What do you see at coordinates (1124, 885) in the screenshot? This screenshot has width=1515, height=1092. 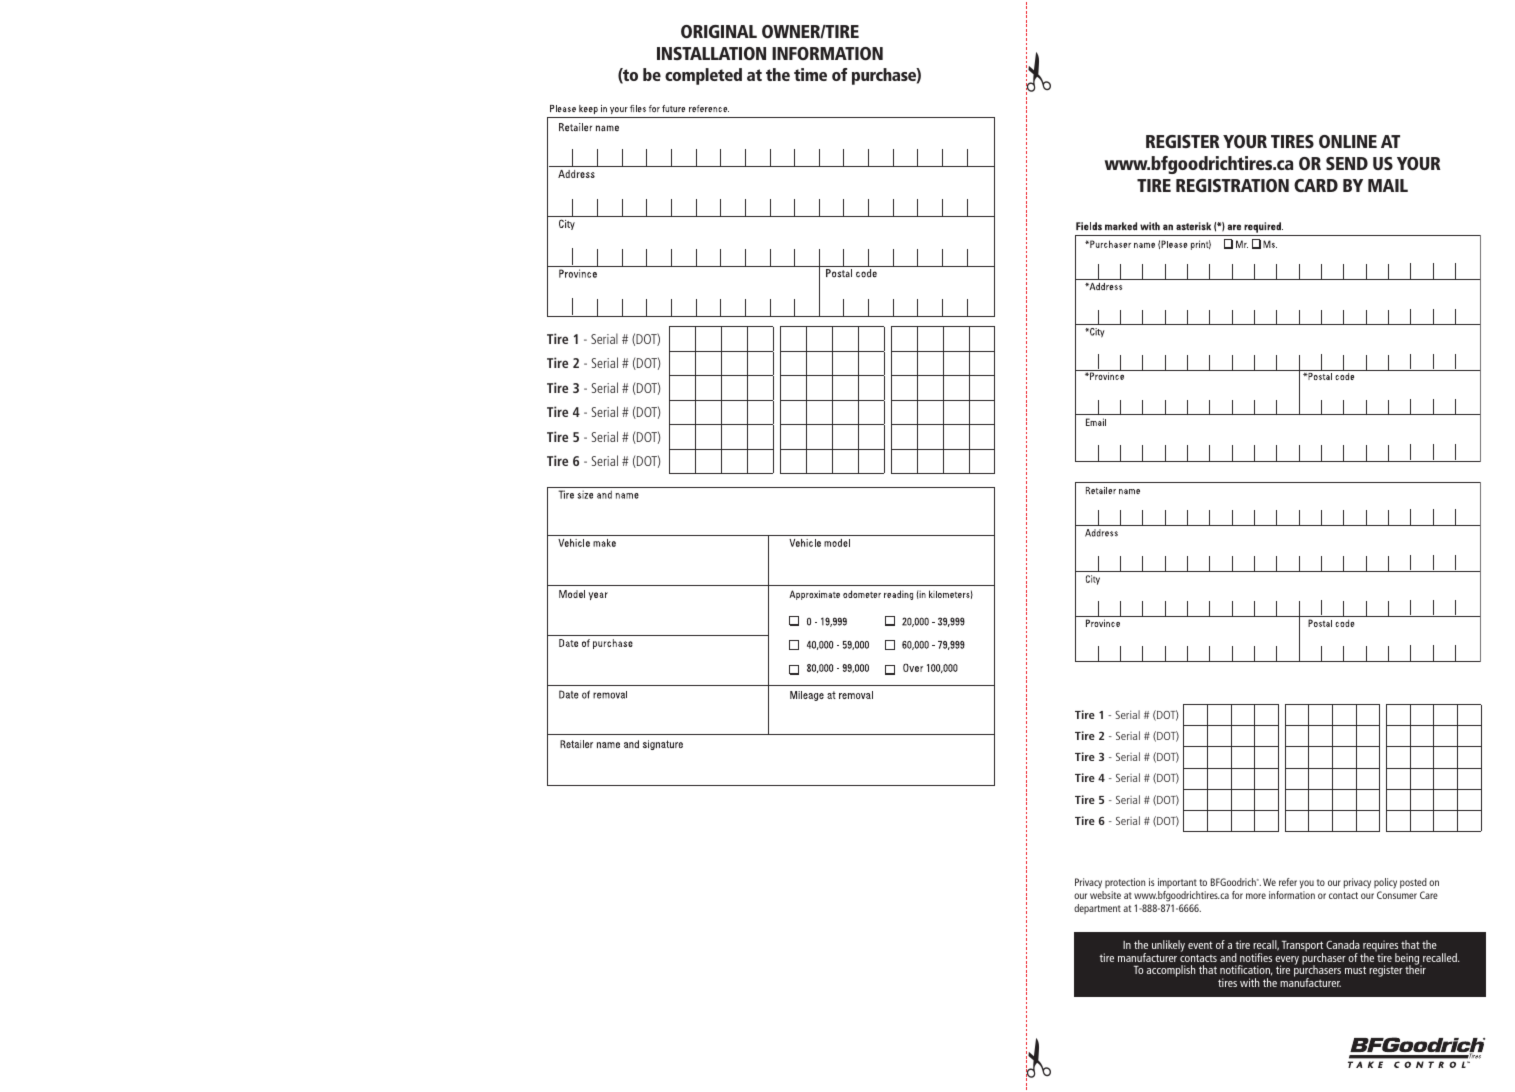 I see `protection` at bounding box center [1124, 885].
